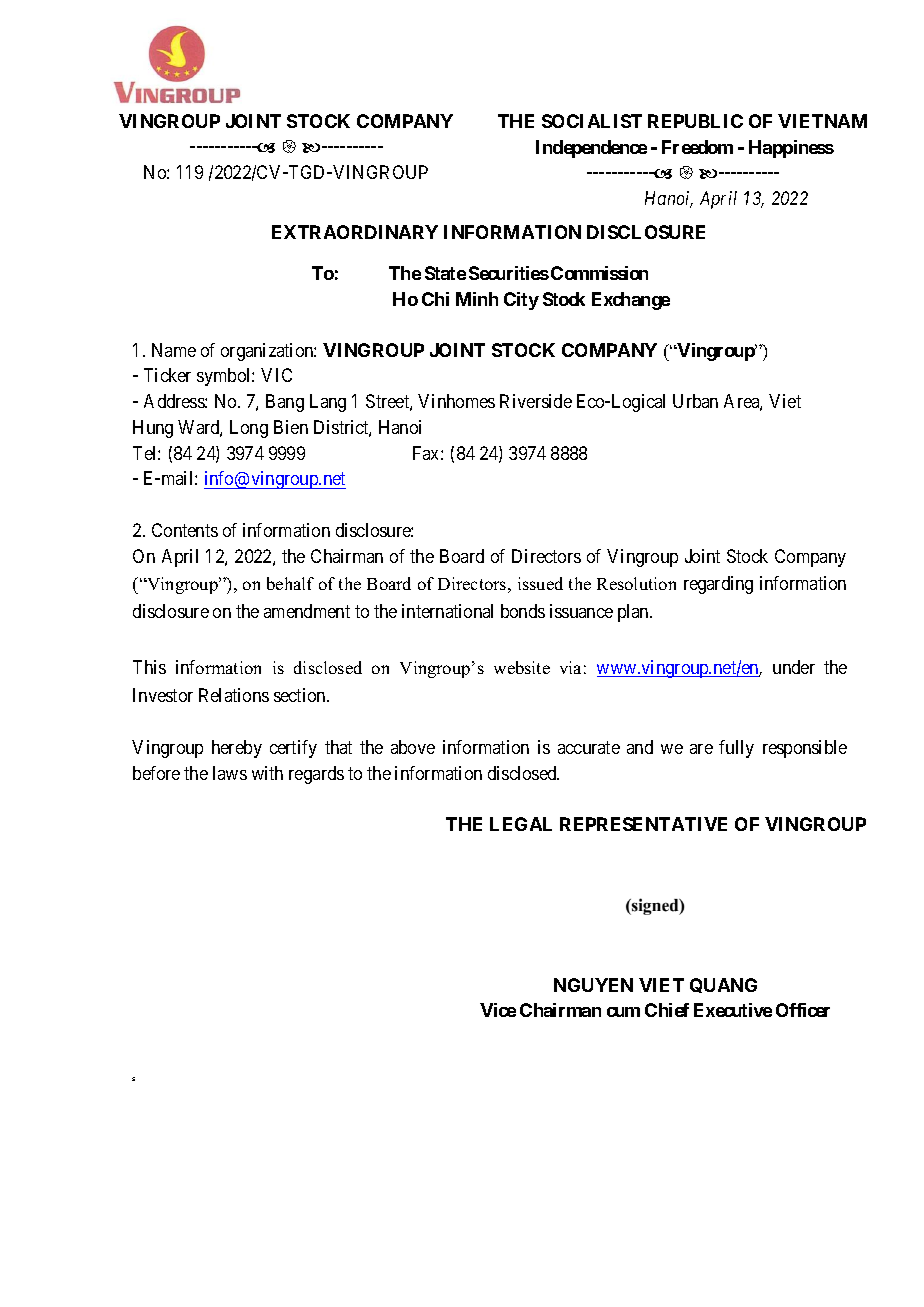  Describe the element at coordinates (355, 232) in the screenshot. I see `EXTRAORDINARY` at that location.
